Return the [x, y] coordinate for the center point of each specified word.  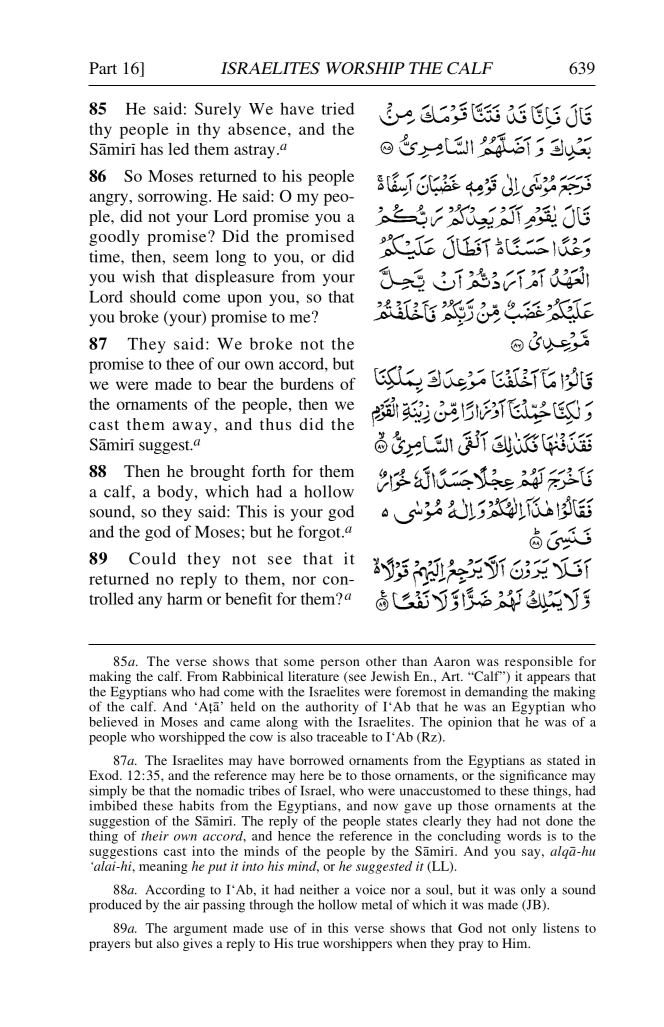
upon [244, 300]
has [151, 149]
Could [152, 558]
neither [319, 889]
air [193, 903]
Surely [218, 110]
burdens [307, 384]
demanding [496, 693]
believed [113, 722]
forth [268, 471]
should [153, 296]
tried [338, 108]
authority [332, 708]
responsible [538, 664]
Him [516, 943]
